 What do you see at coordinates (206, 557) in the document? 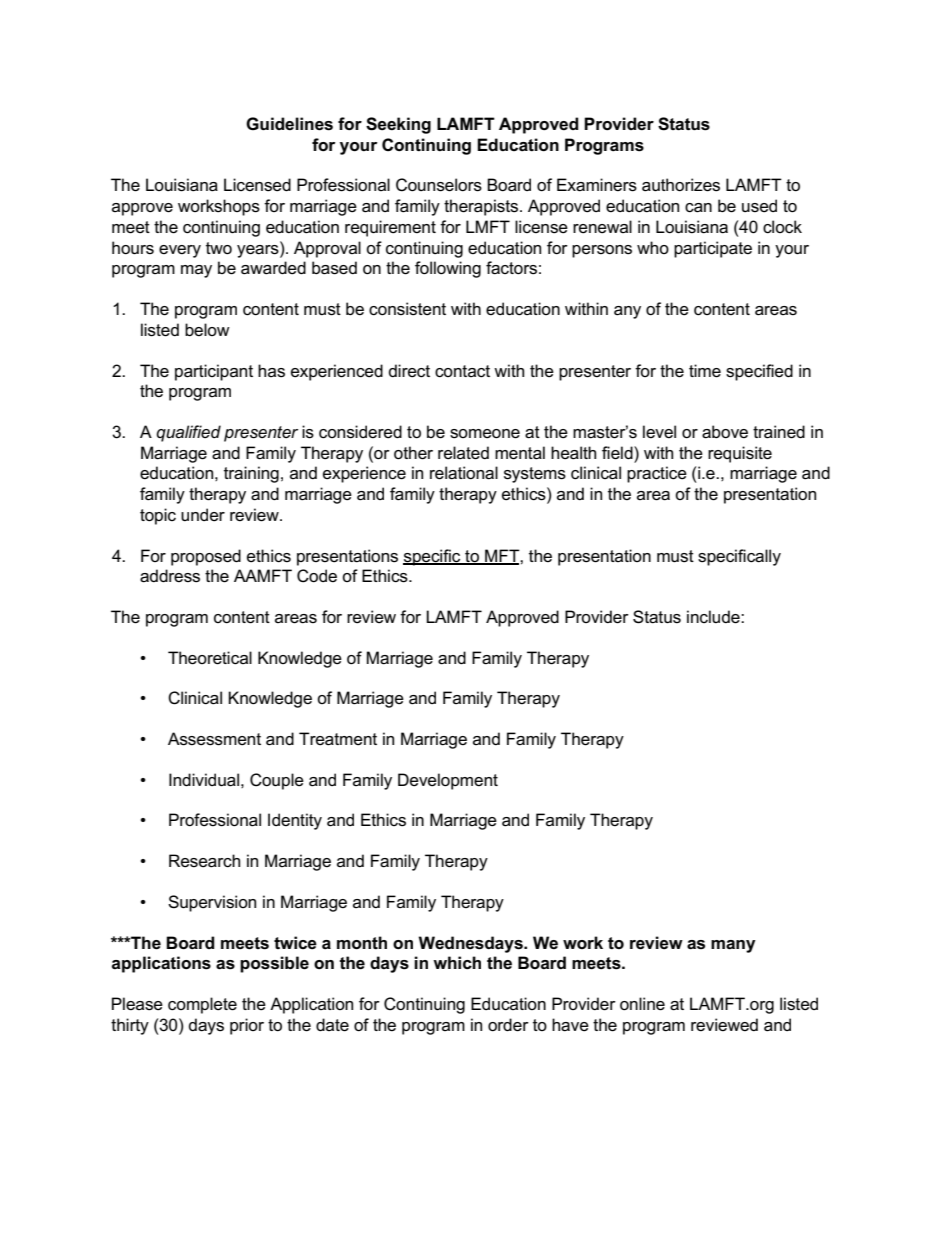
I see `proposed` at bounding box center [206, 557].
